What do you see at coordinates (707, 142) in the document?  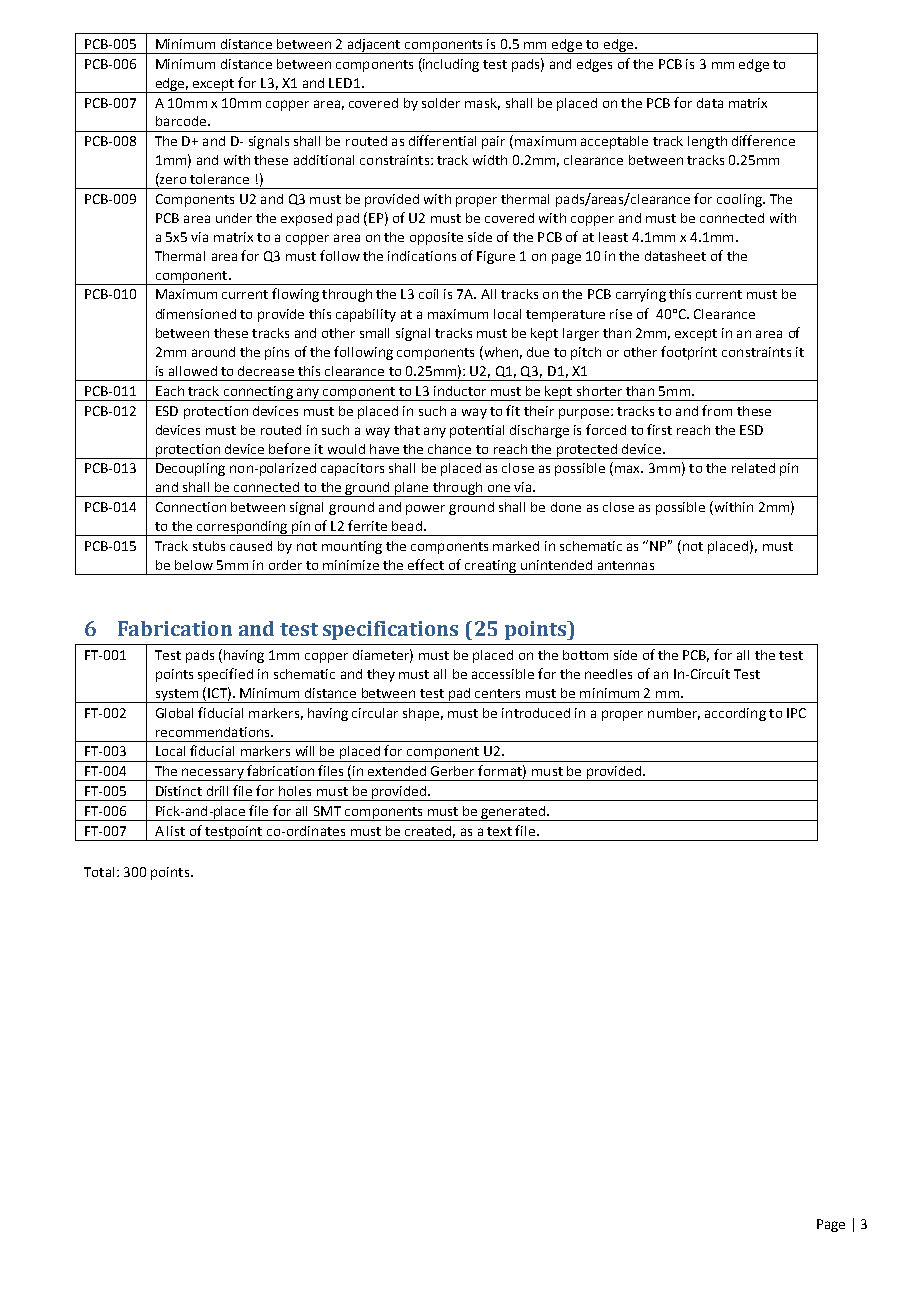 I see `length` at bounding box center [707, 142].
